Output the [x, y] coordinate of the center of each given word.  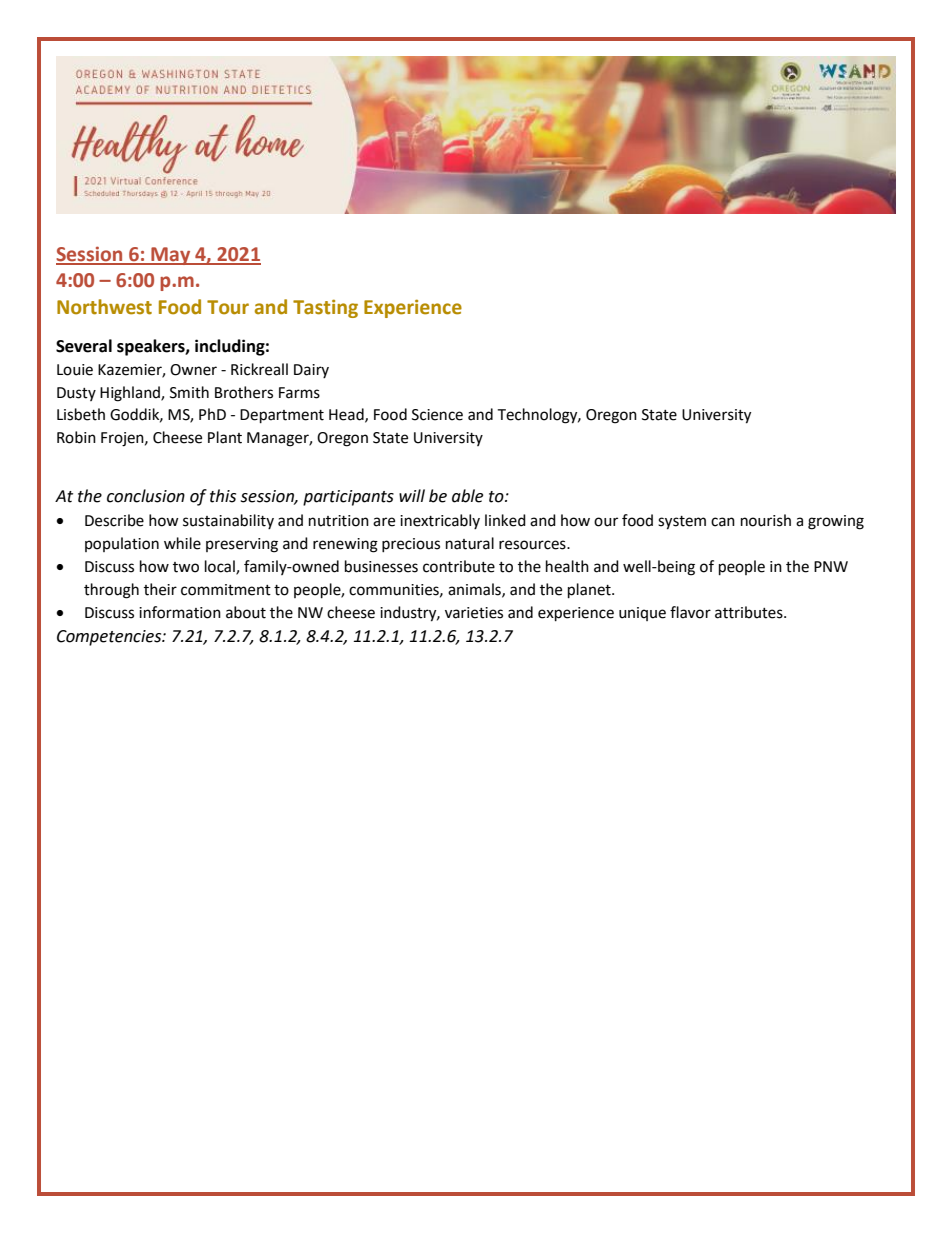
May [171, 256]
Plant [225, 437]
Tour [228, 307]
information [180, 612]
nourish [766, 520]
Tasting [325, 308]
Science [437, 415]
